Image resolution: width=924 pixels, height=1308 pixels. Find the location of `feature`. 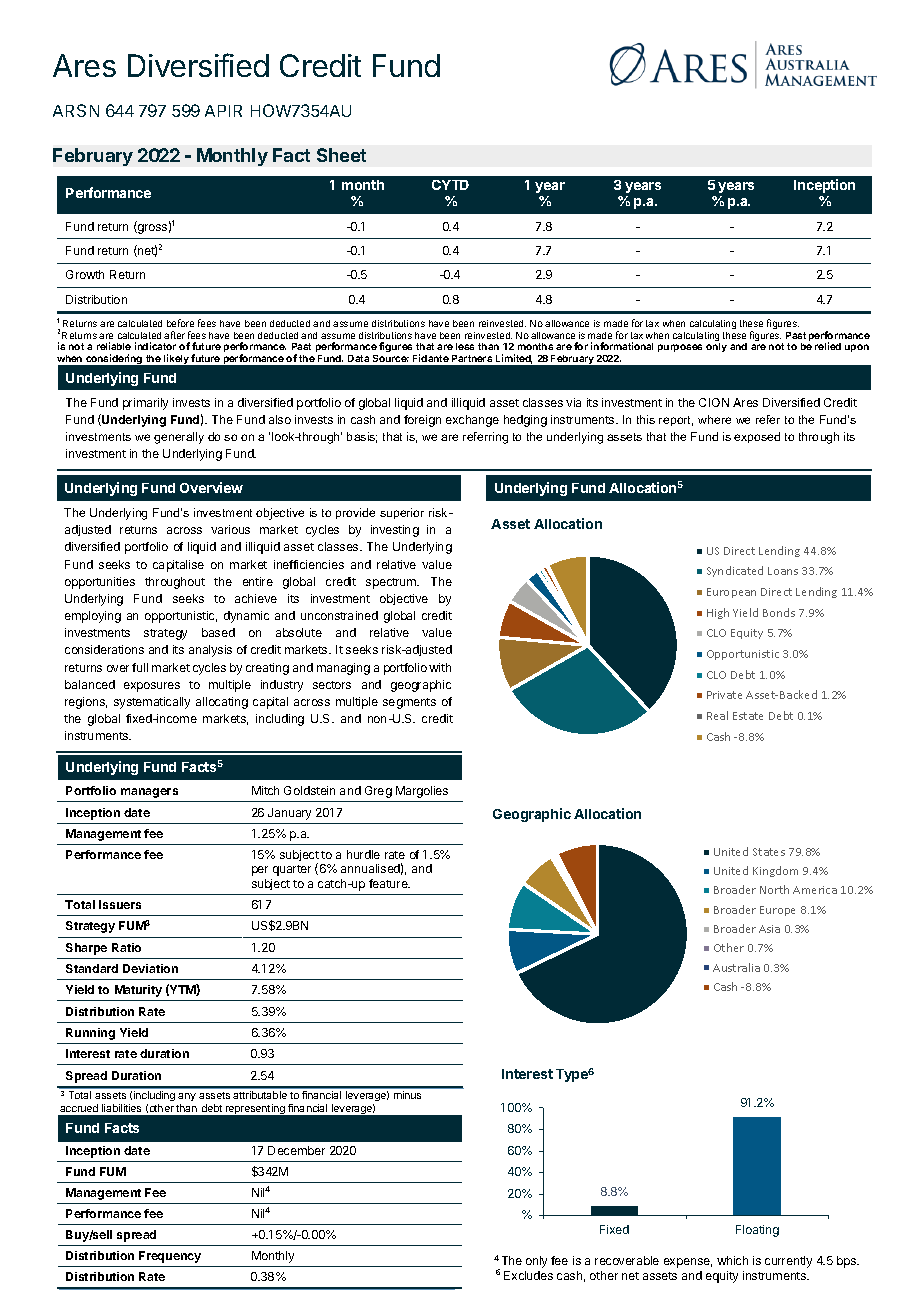

feature is located at coordinates (389, 883).
